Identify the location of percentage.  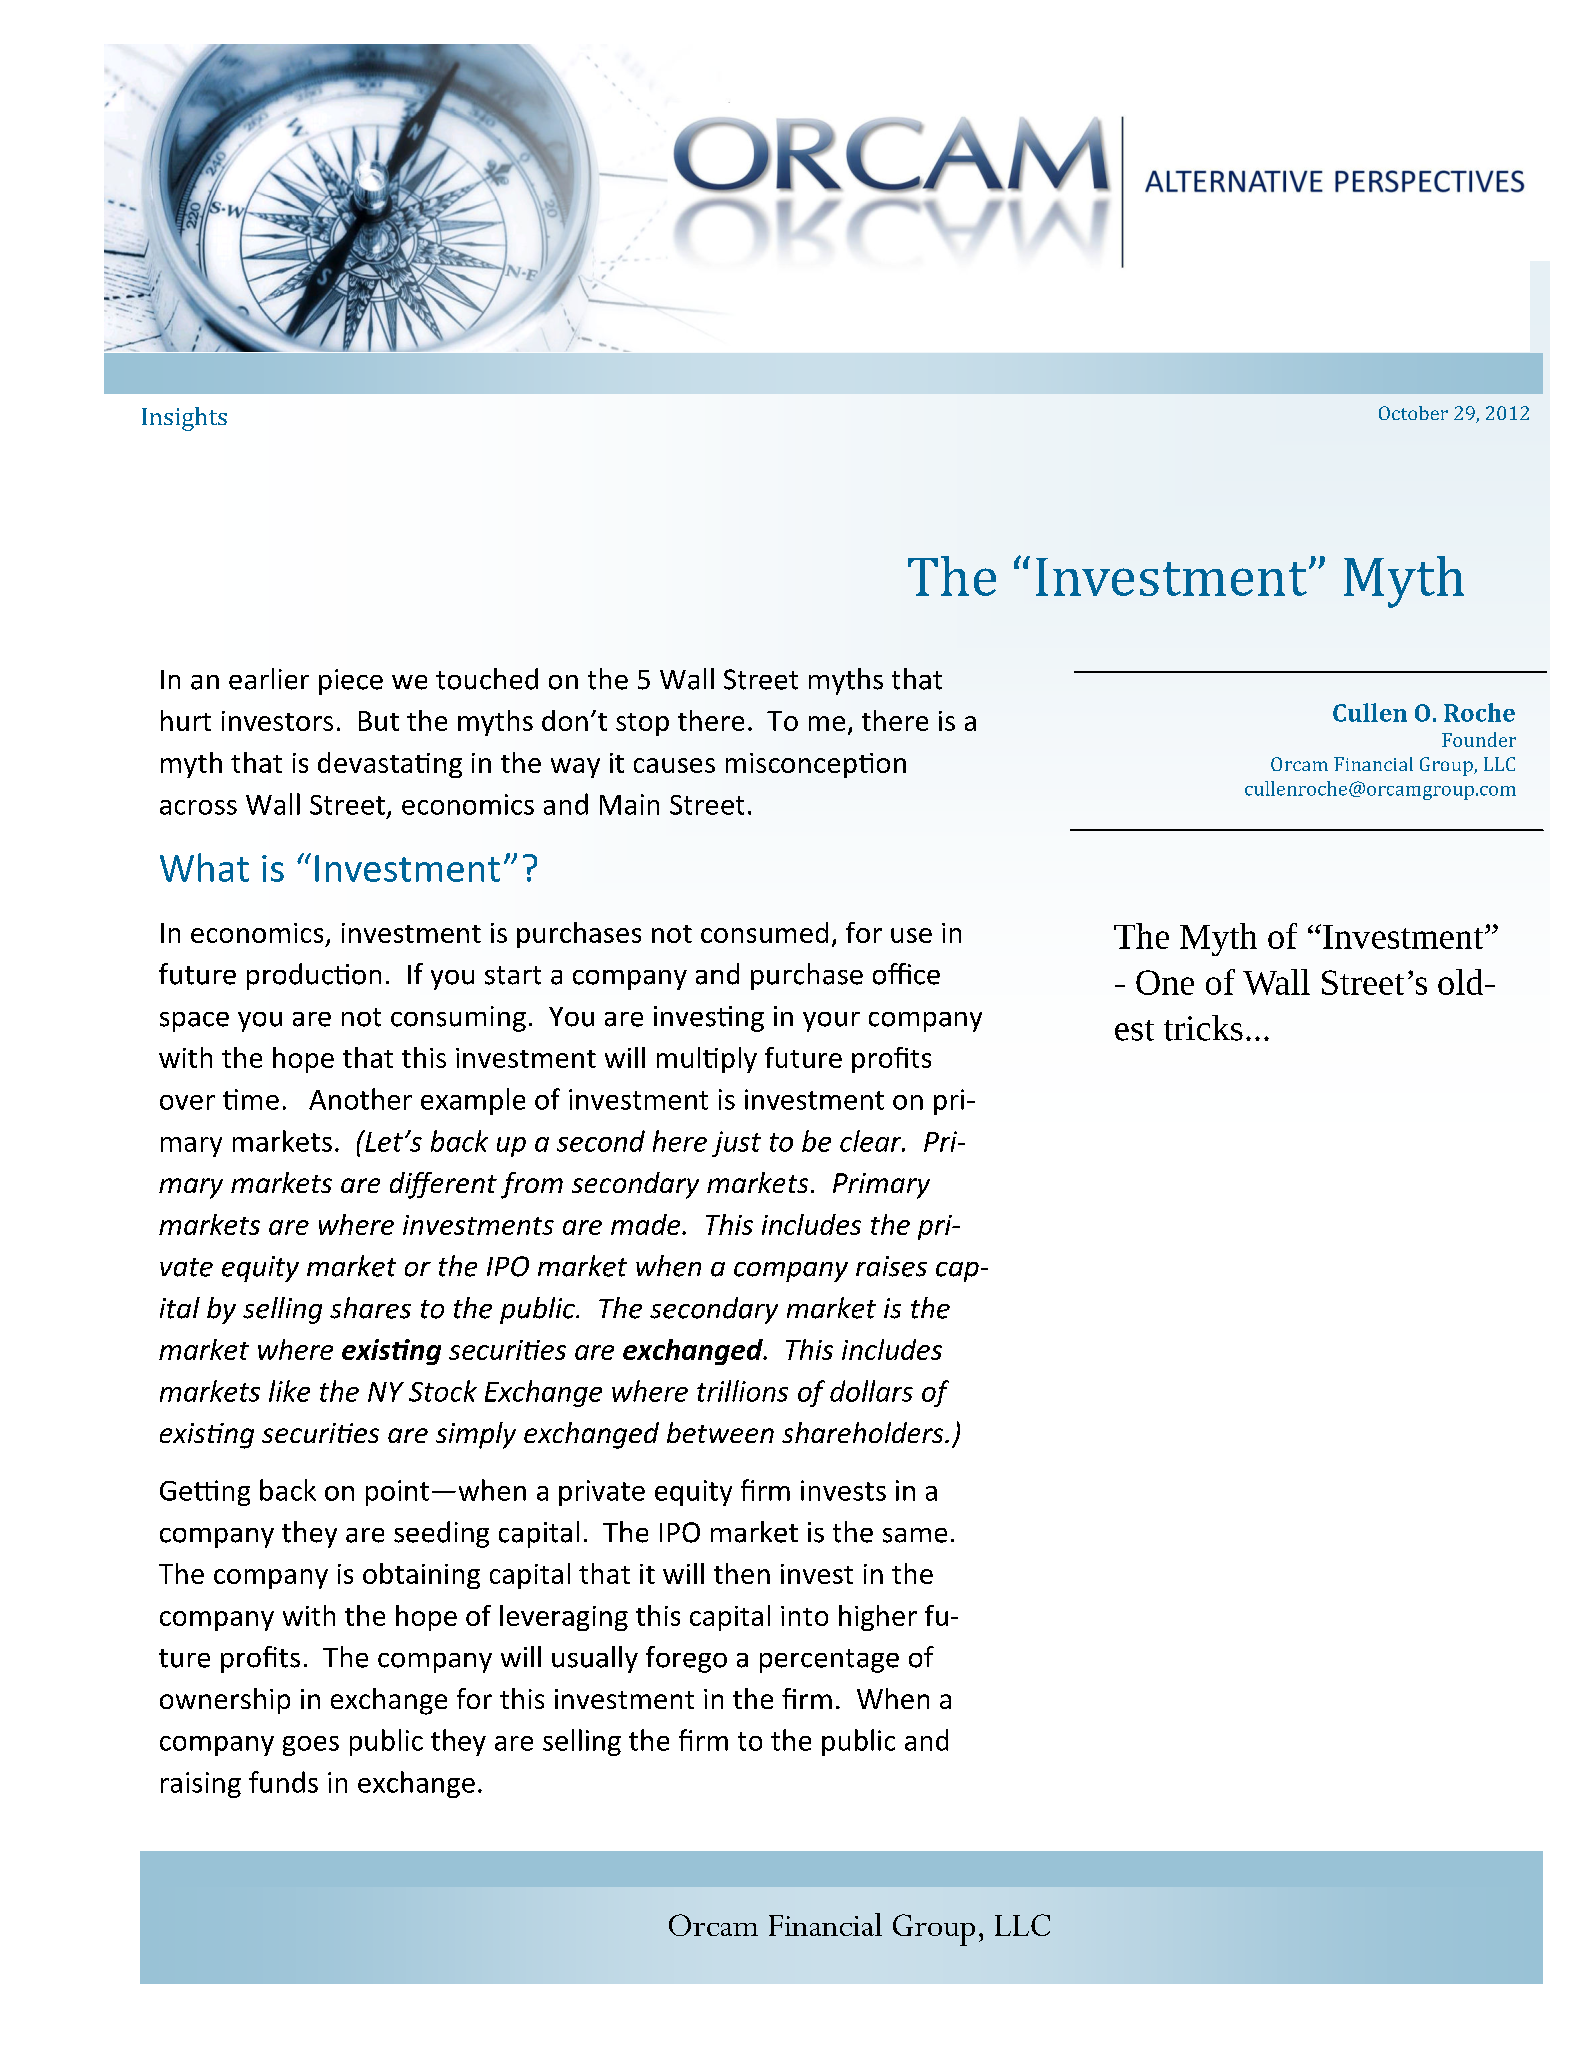
(829, 1661).
